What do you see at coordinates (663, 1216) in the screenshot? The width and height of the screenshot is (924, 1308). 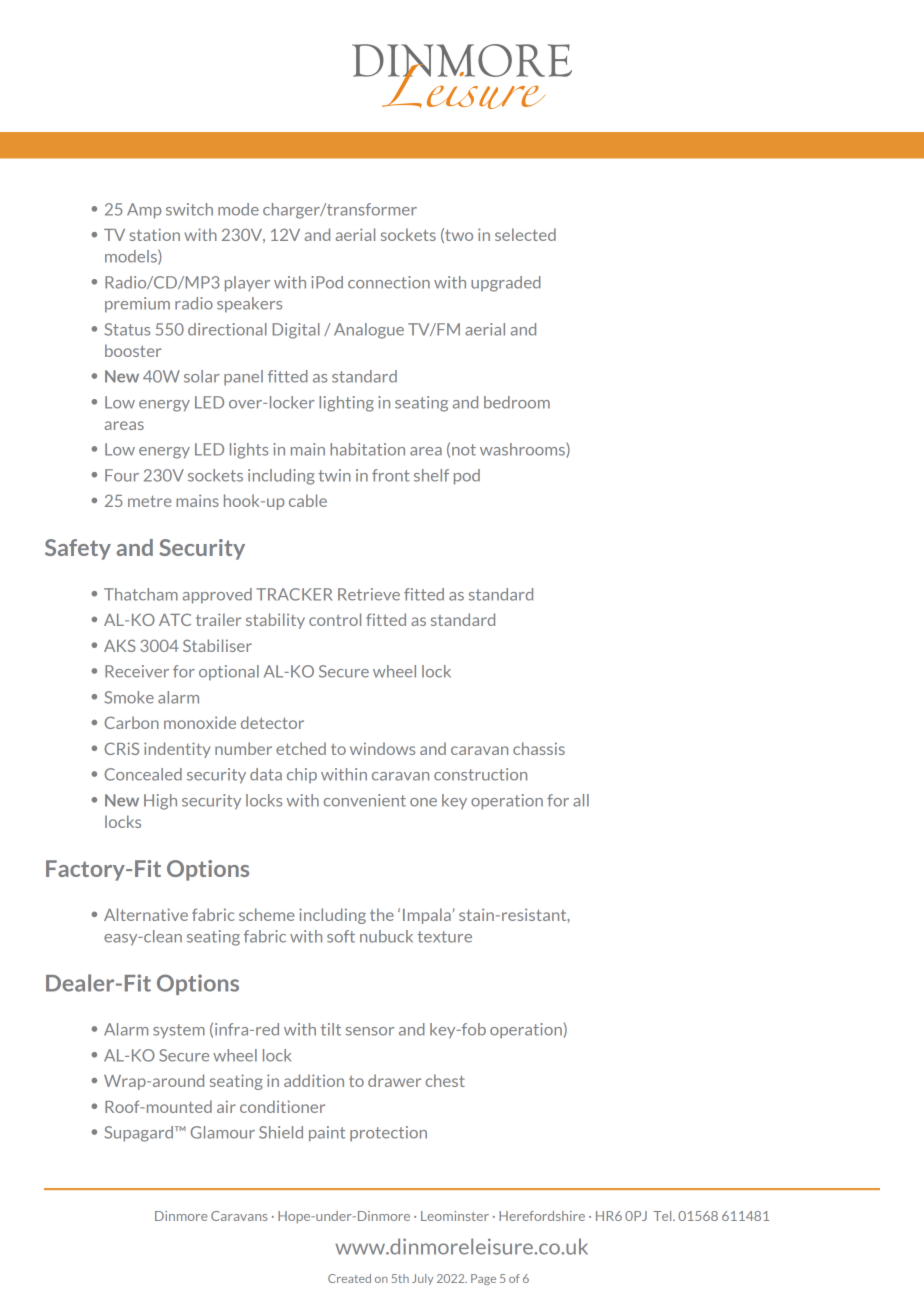 I see `Tel` at bounding box center [663, 1216].
